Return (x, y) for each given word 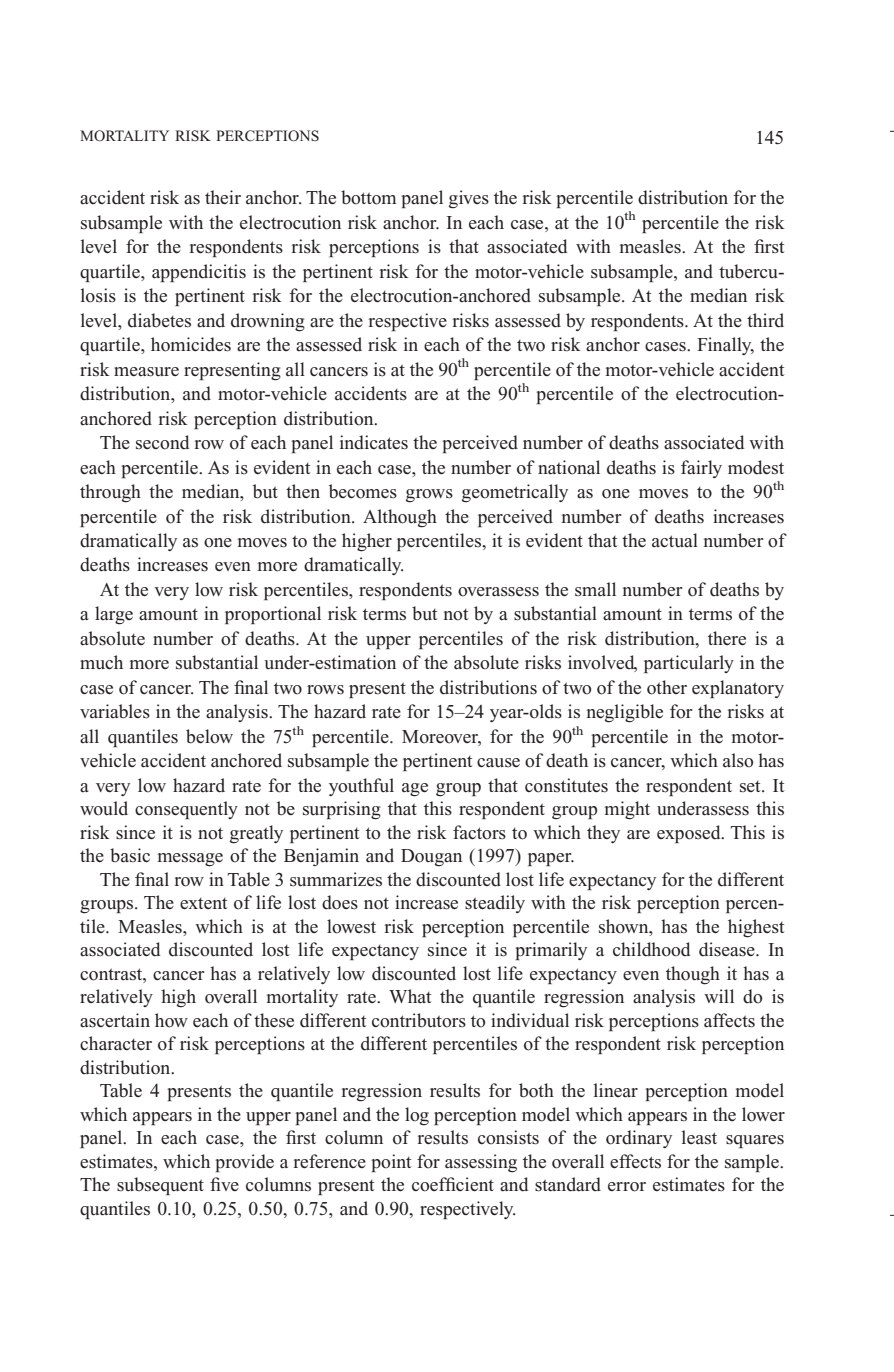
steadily (495, 904)
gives (469, 199)
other (667, 687)
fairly (701, 469)
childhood (651, 949)
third (765, 320)
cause (498, 763)
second (162, 442)
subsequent (160, 1186)
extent (203, 904)
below (209, 736)
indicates (374, 442)
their (223, 197)
